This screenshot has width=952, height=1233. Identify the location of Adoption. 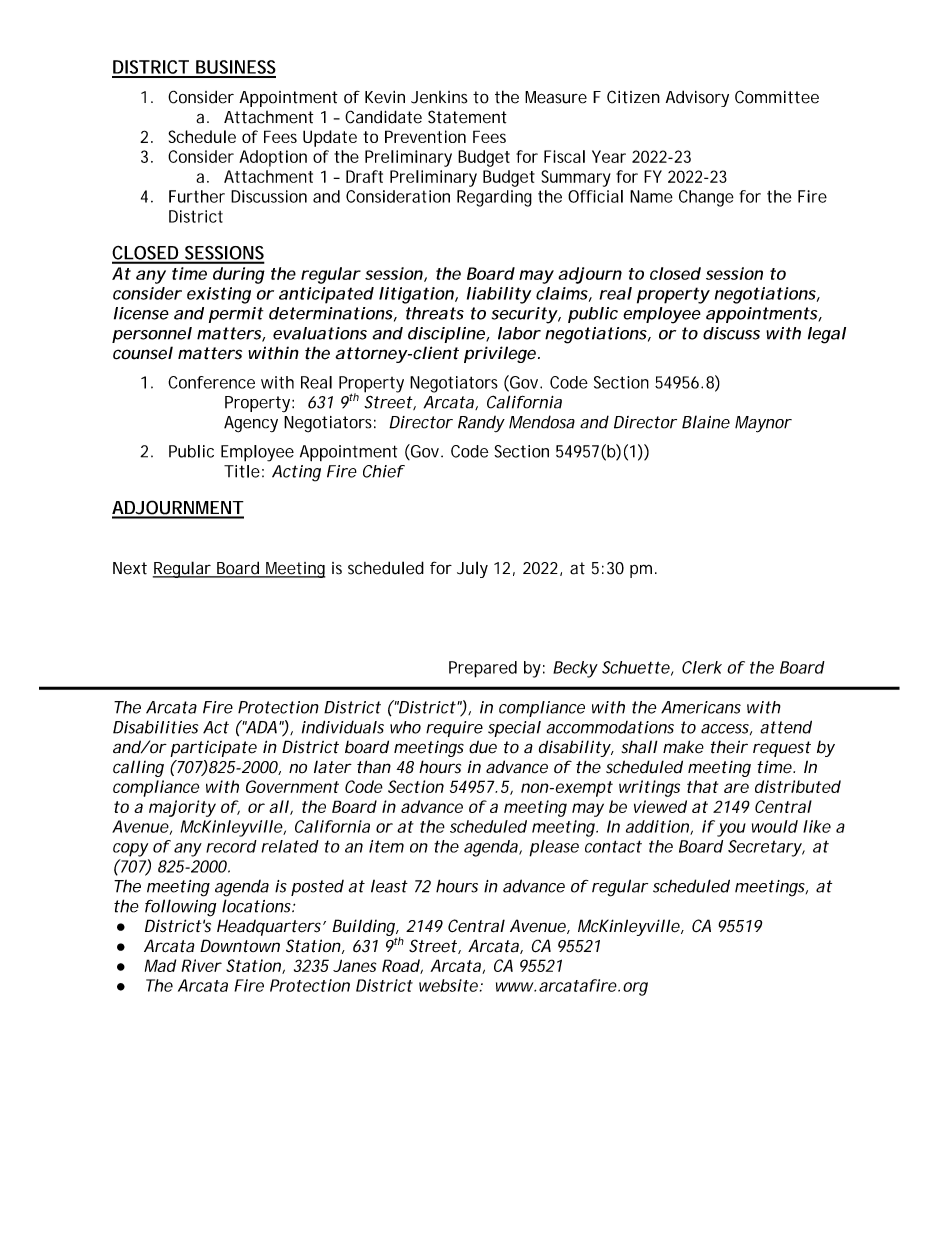
(273, 158).
